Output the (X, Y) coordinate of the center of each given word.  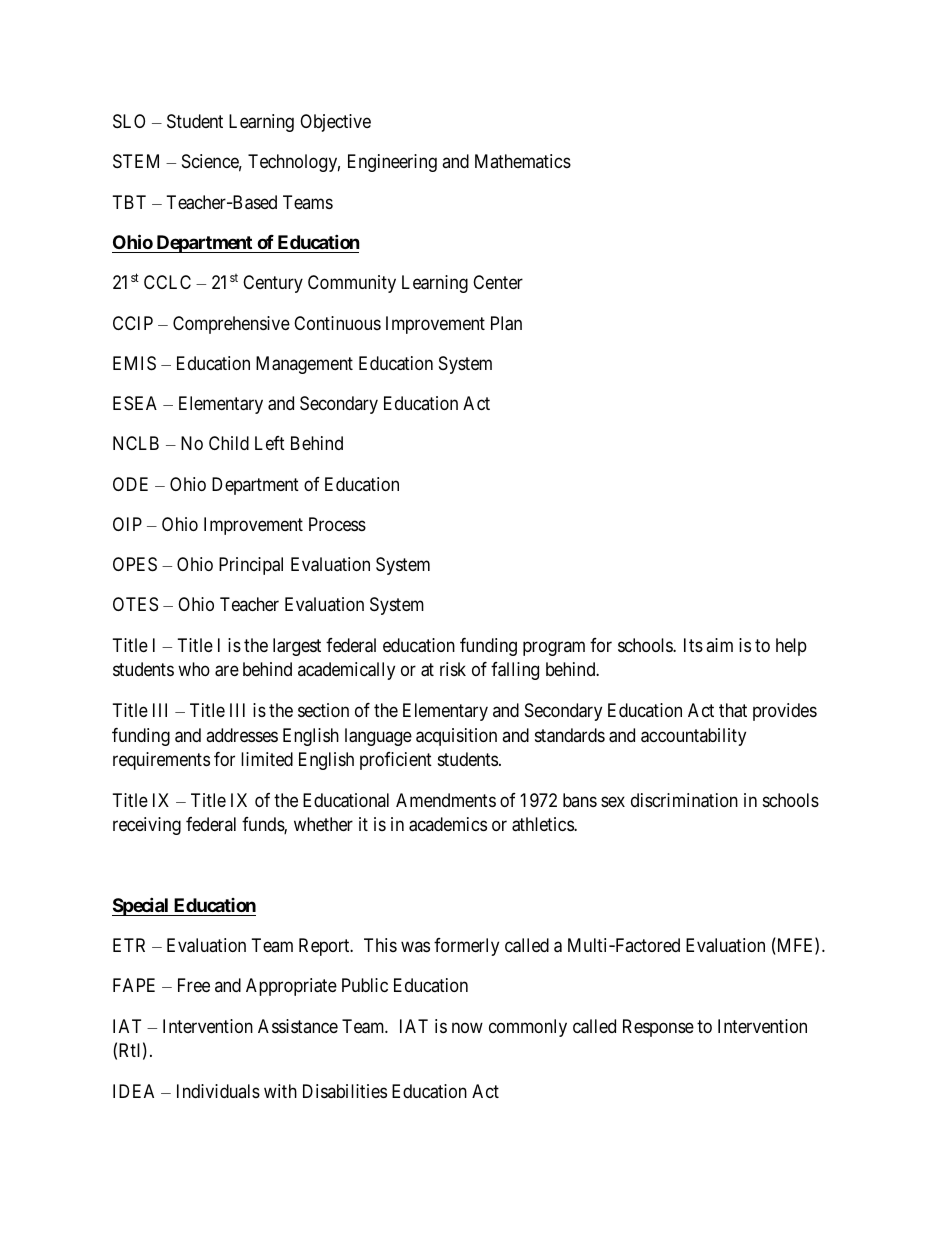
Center (498, 282)
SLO (129, 121)
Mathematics (523, 161)
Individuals (218, 1091)
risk (453, 669)
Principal (251, 566)
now (467, 1027)
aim (719, 645)
